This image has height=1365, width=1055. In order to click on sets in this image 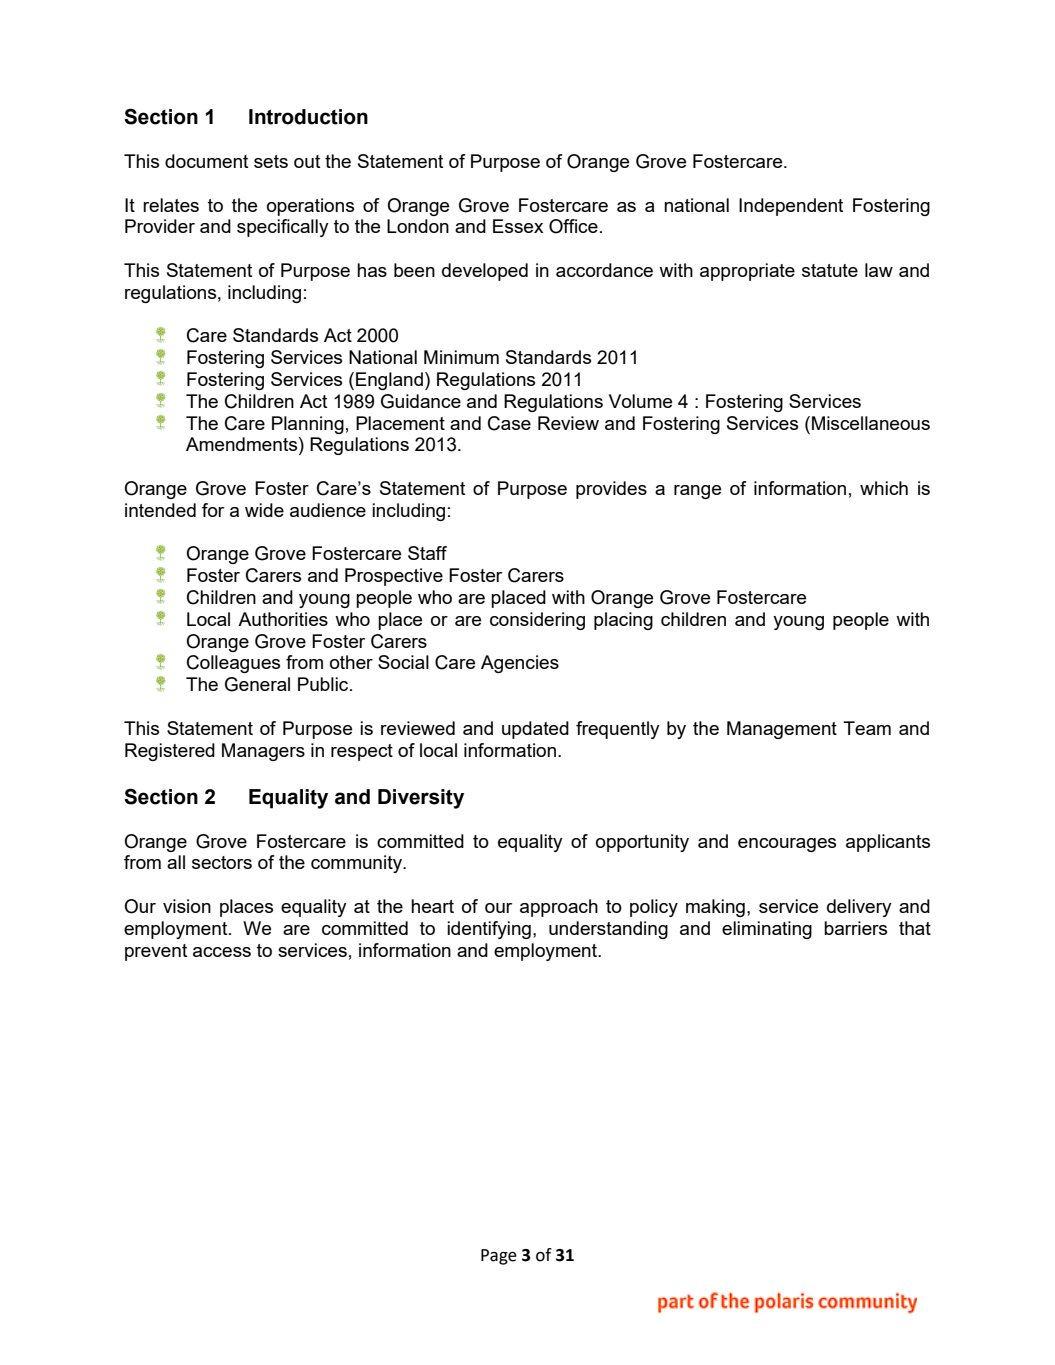, I will do `click(271, 161)`.
